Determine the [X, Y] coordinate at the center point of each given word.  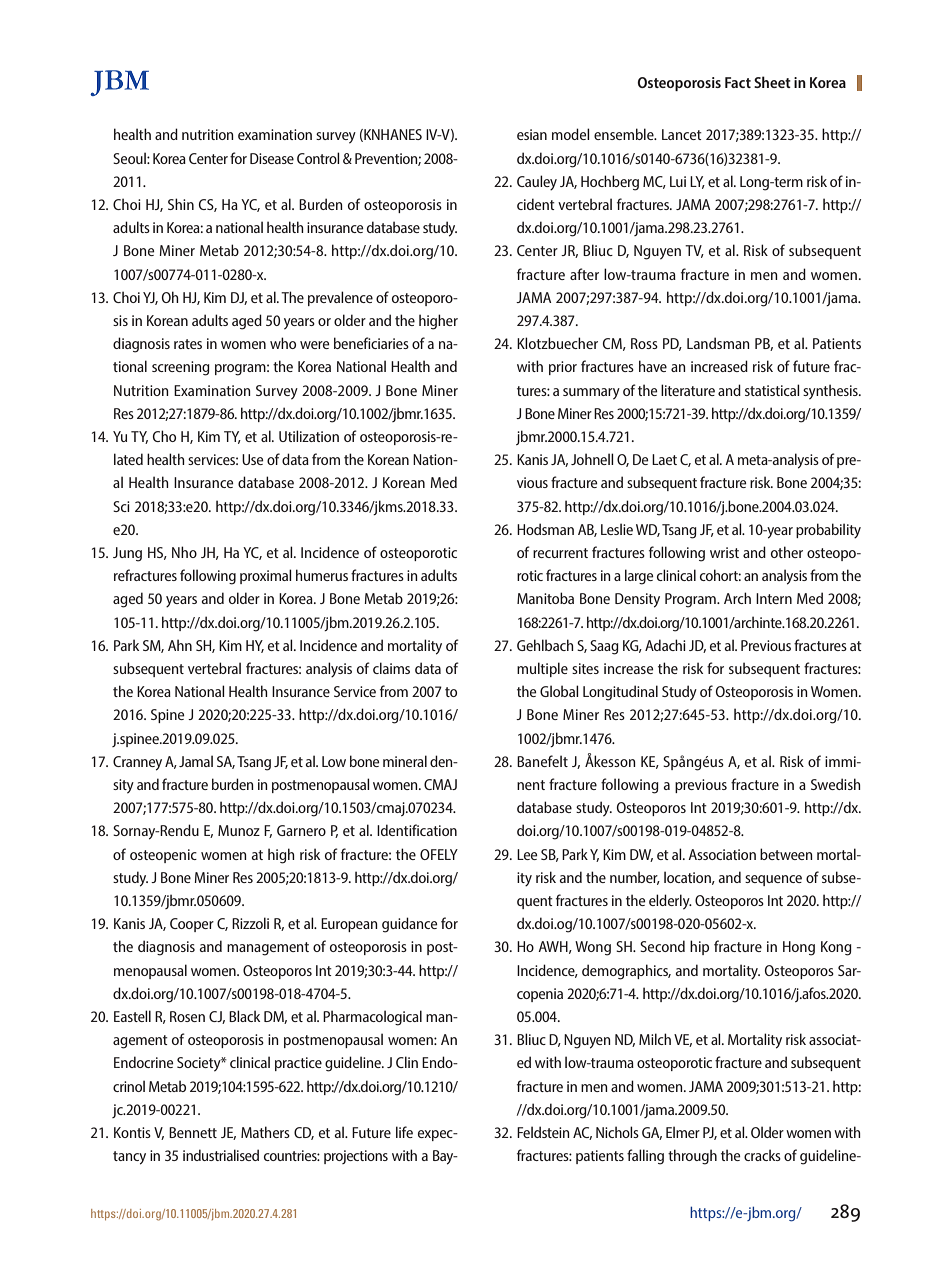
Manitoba [545, 598]
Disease [272, 158]
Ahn [180, 645]
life [404, 1132]
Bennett [193, 1132]
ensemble [625, 134]
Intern [774, 598]
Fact [738, 82]
